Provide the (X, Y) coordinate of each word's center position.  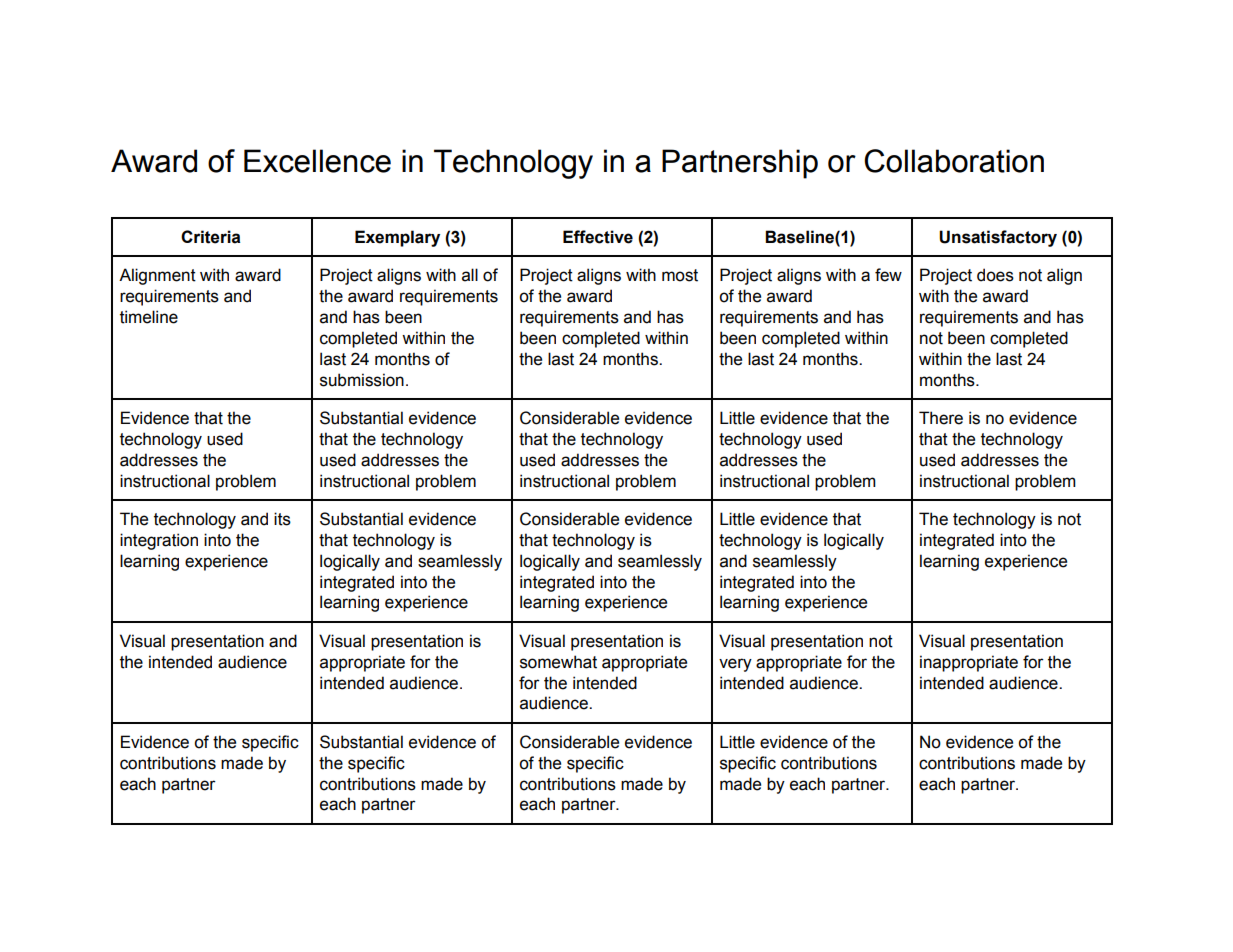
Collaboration (954, 161)
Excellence (317, 161)
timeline (149, 317)
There (941, 418)
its (282, 519)
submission (362, 380)
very (735, 665)
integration (159, 541)
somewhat (558, 662)
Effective (598, 237)
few (888, 275)
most (680, 275)
